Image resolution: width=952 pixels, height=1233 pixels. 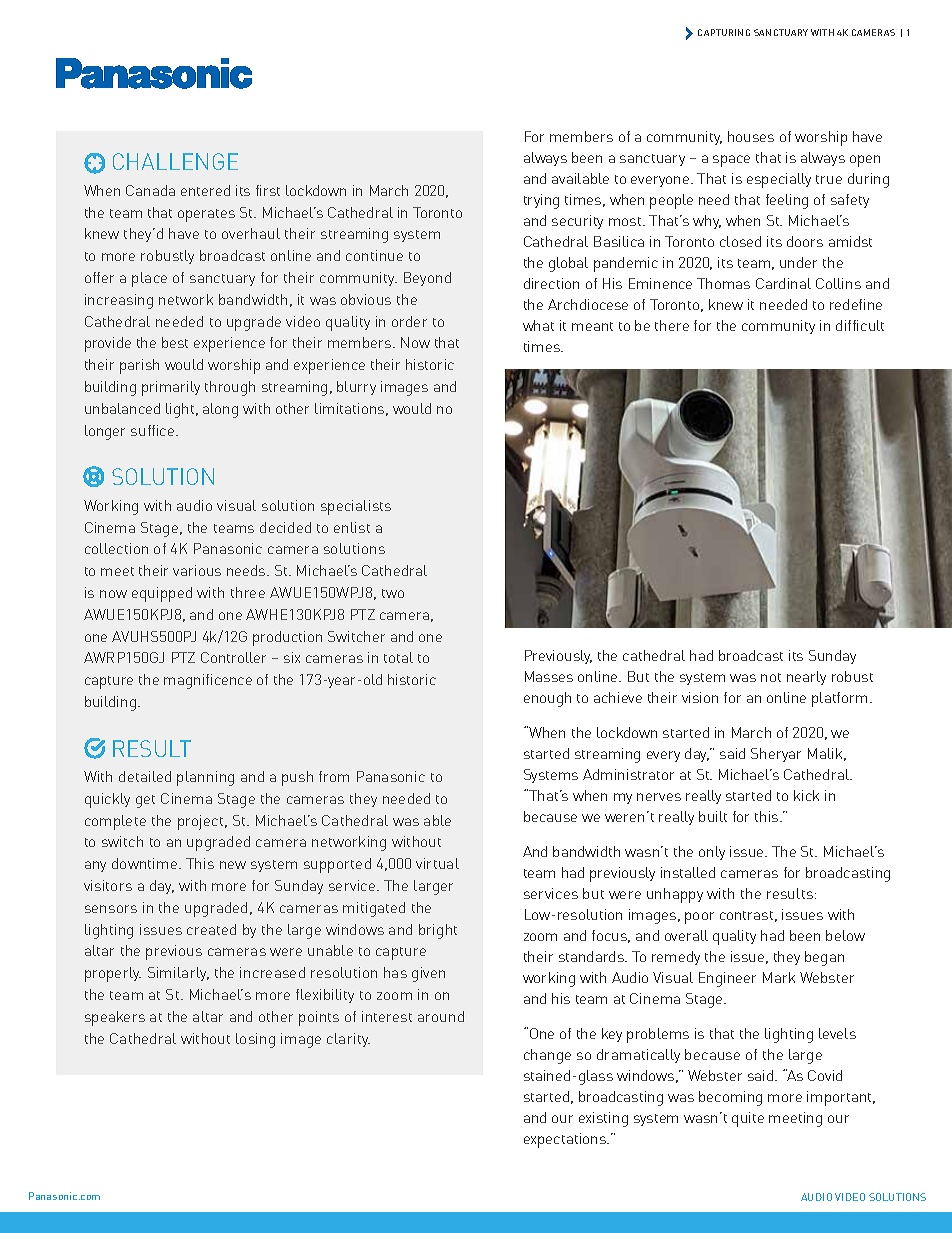 What do you see at coordinates (398, 657) in the screenshot?
I see `total` at bounding box center [398, 657].
